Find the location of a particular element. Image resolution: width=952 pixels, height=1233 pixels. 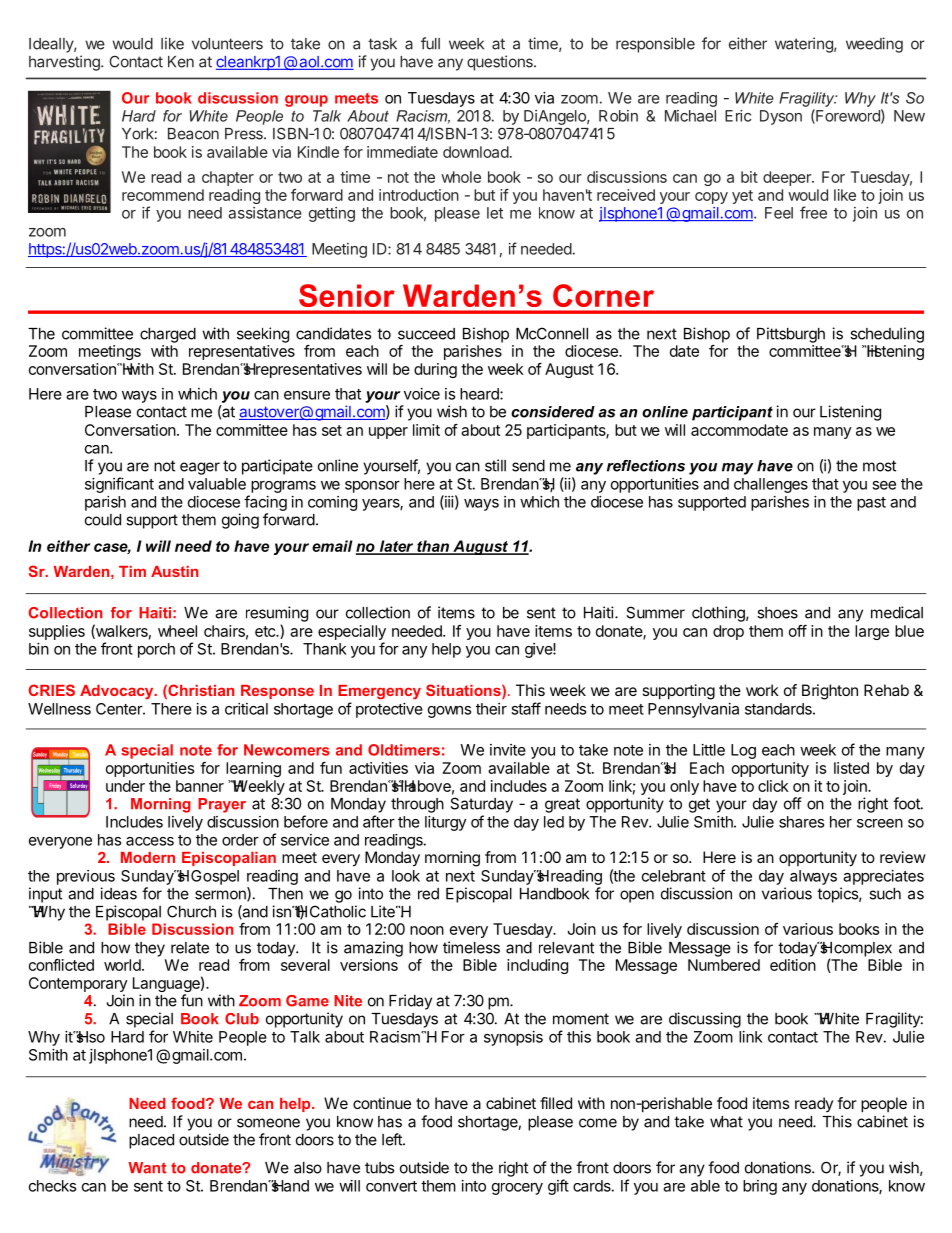

grocery is located at coordinates (517, 1189).
